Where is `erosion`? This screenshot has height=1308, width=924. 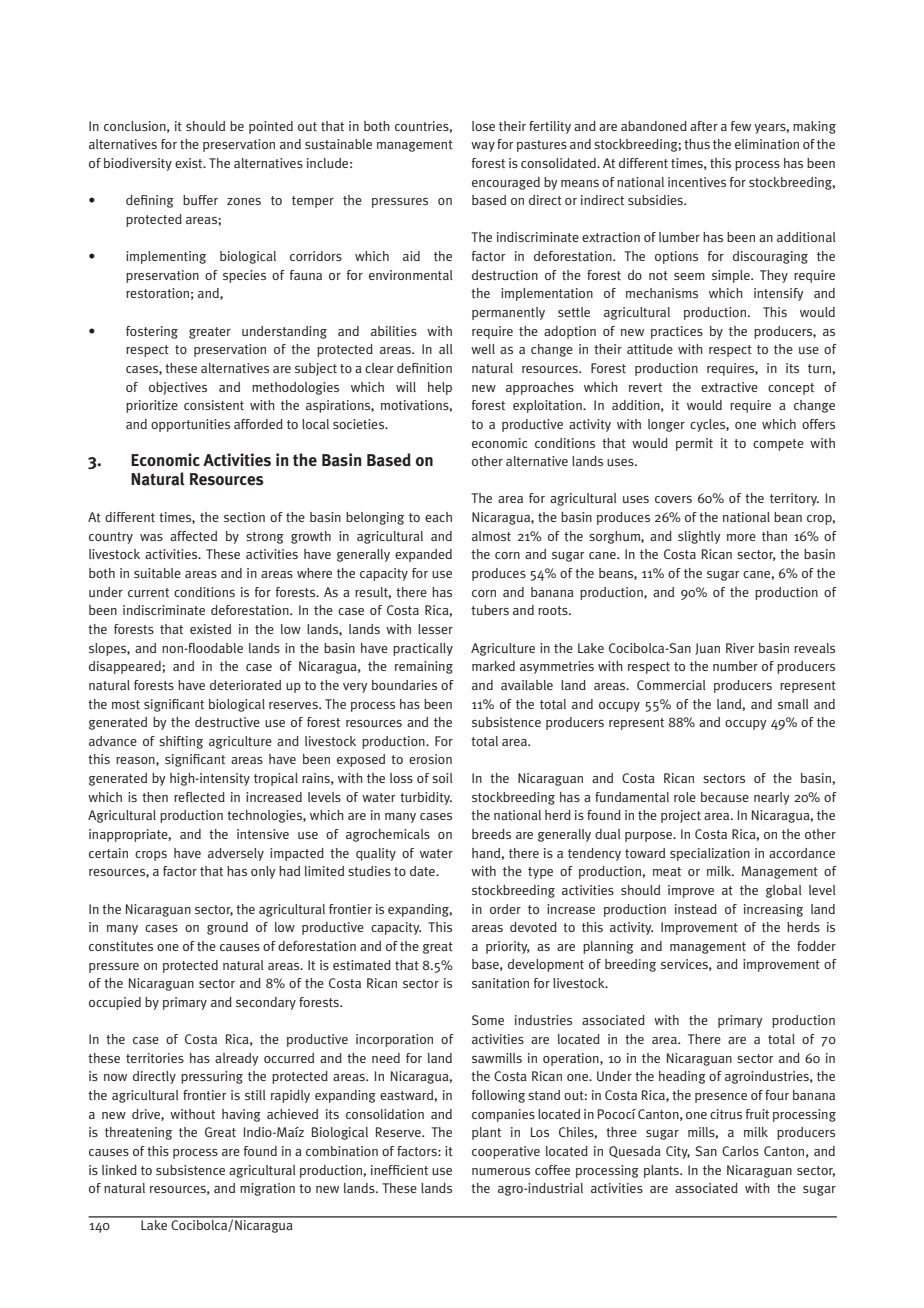
erosion is located at coordinates (430, 759).
